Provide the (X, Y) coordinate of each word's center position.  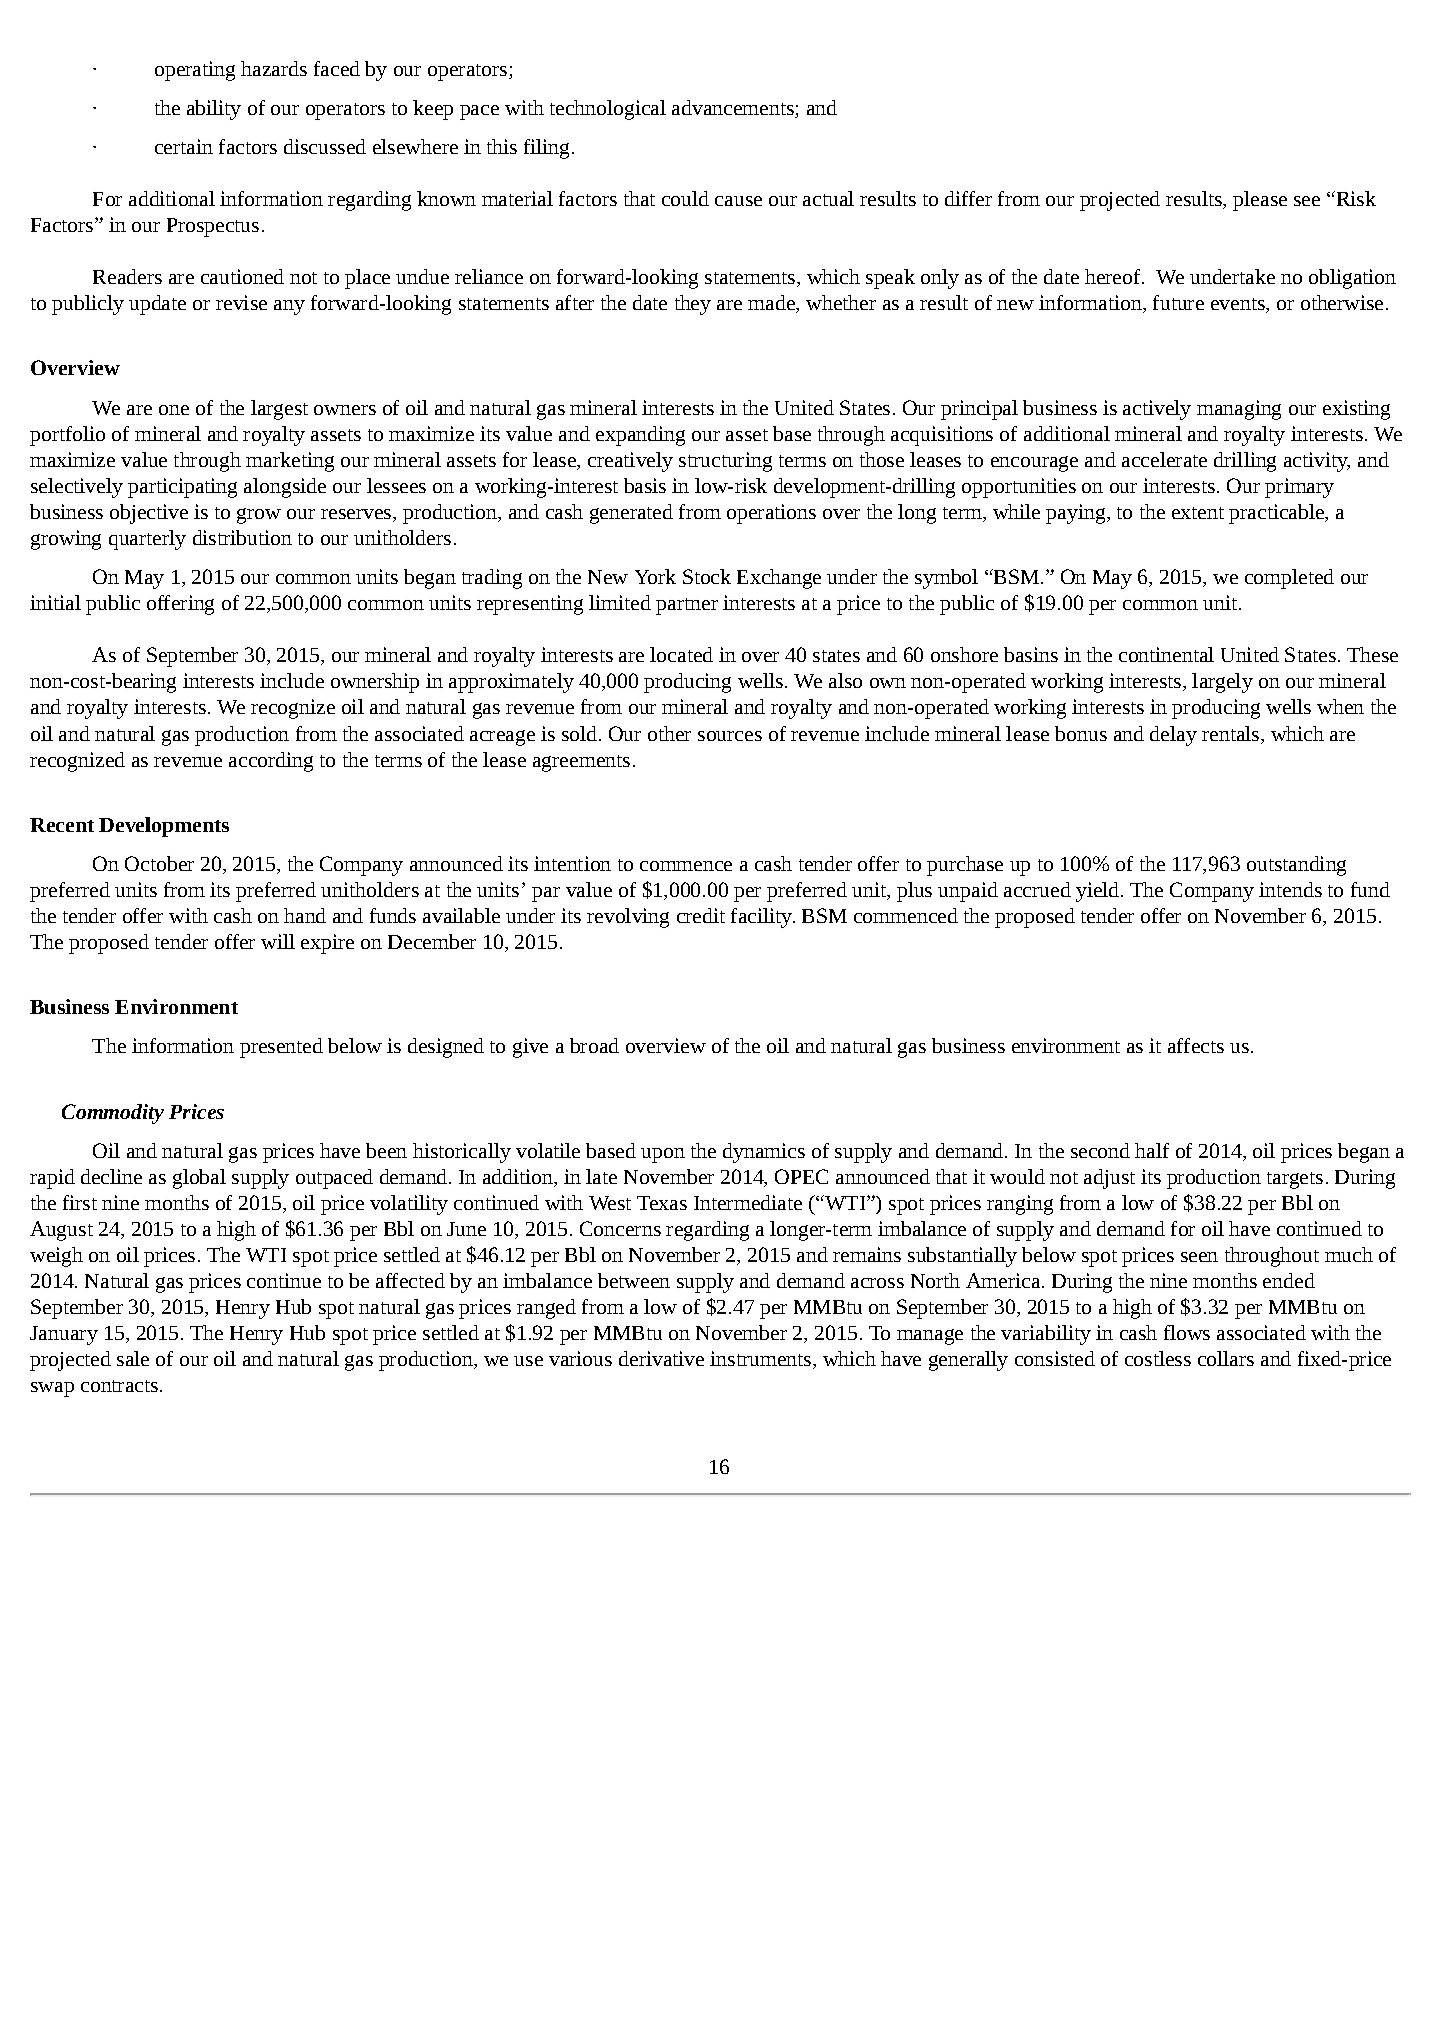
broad (594, 1045)
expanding (640, 436)
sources (730, 736)
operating (195, 71)
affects (1196, 1045)
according (271, 762)
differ (968, 198)
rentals (1232, 733)
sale (133, 1358)
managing (1239, 410)
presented (281, 1048)
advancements (733, 107)
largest (279, 410)
